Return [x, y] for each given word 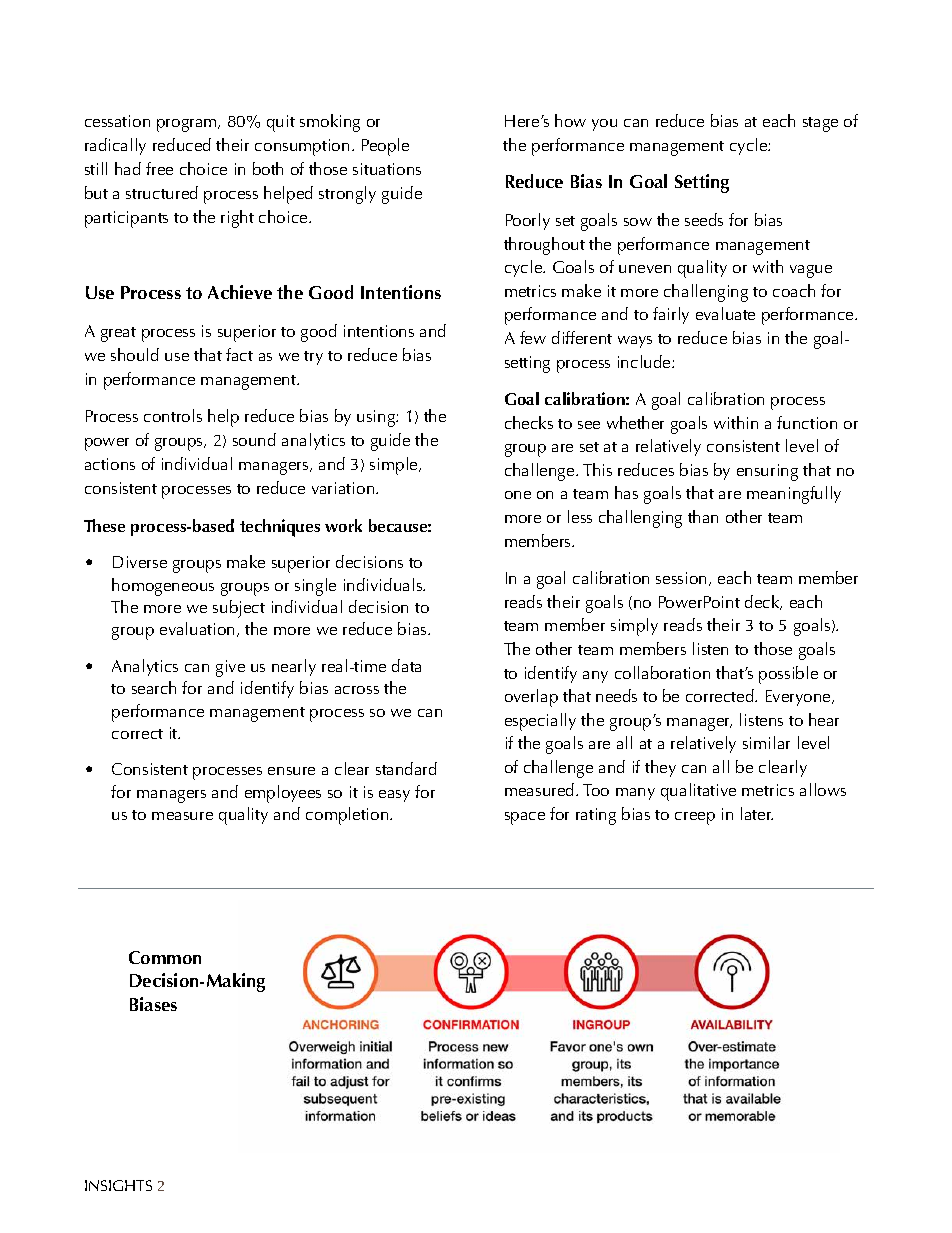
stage [820, 124]
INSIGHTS [118, 1185]
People [385, 147]
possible [788, 675]
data [406, 665]
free [159, 168]
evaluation [197, 628]
